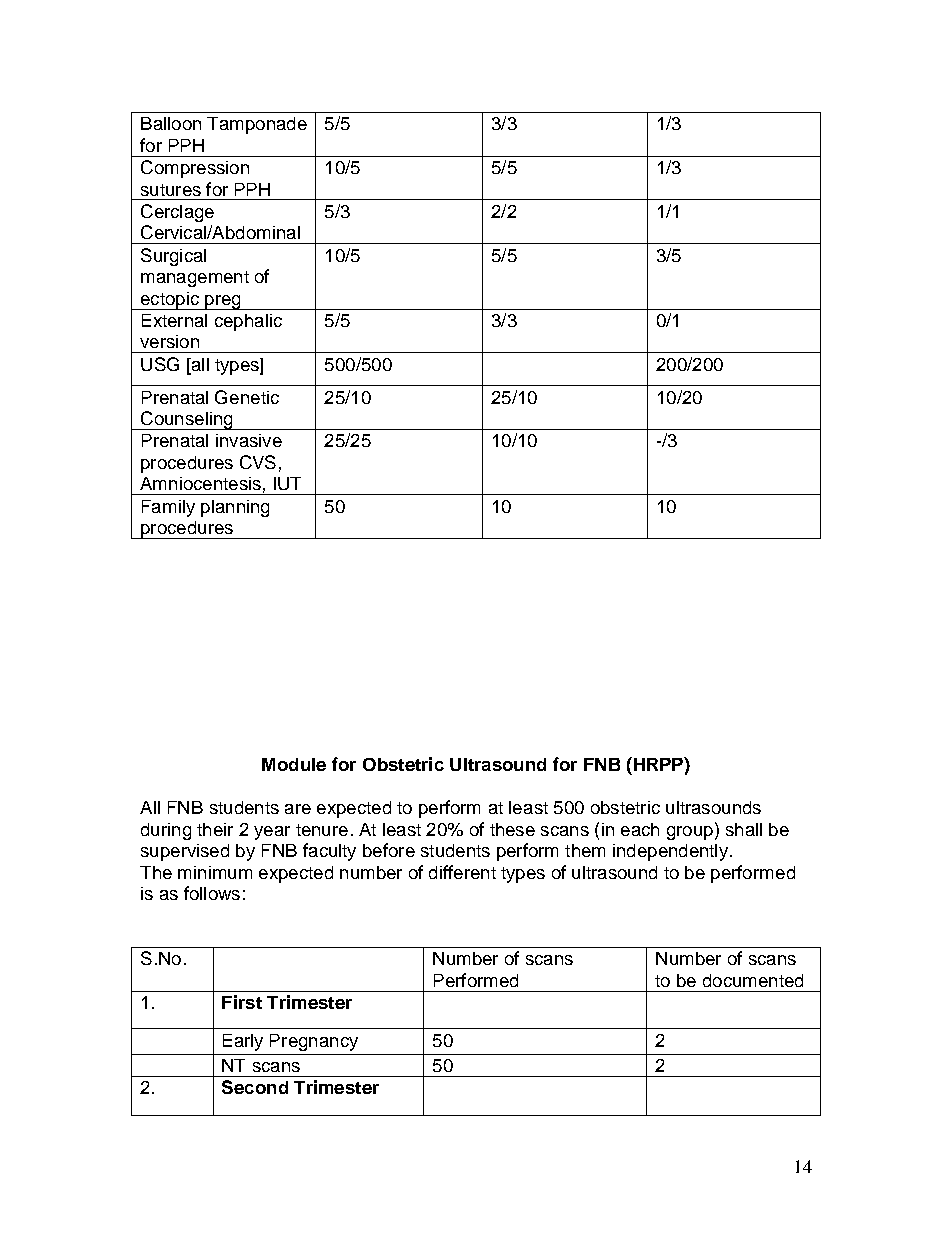  What do you see at coordinates (195, 169) in the screenshot?
I see `Compression` at bounding box center [195, 169].
